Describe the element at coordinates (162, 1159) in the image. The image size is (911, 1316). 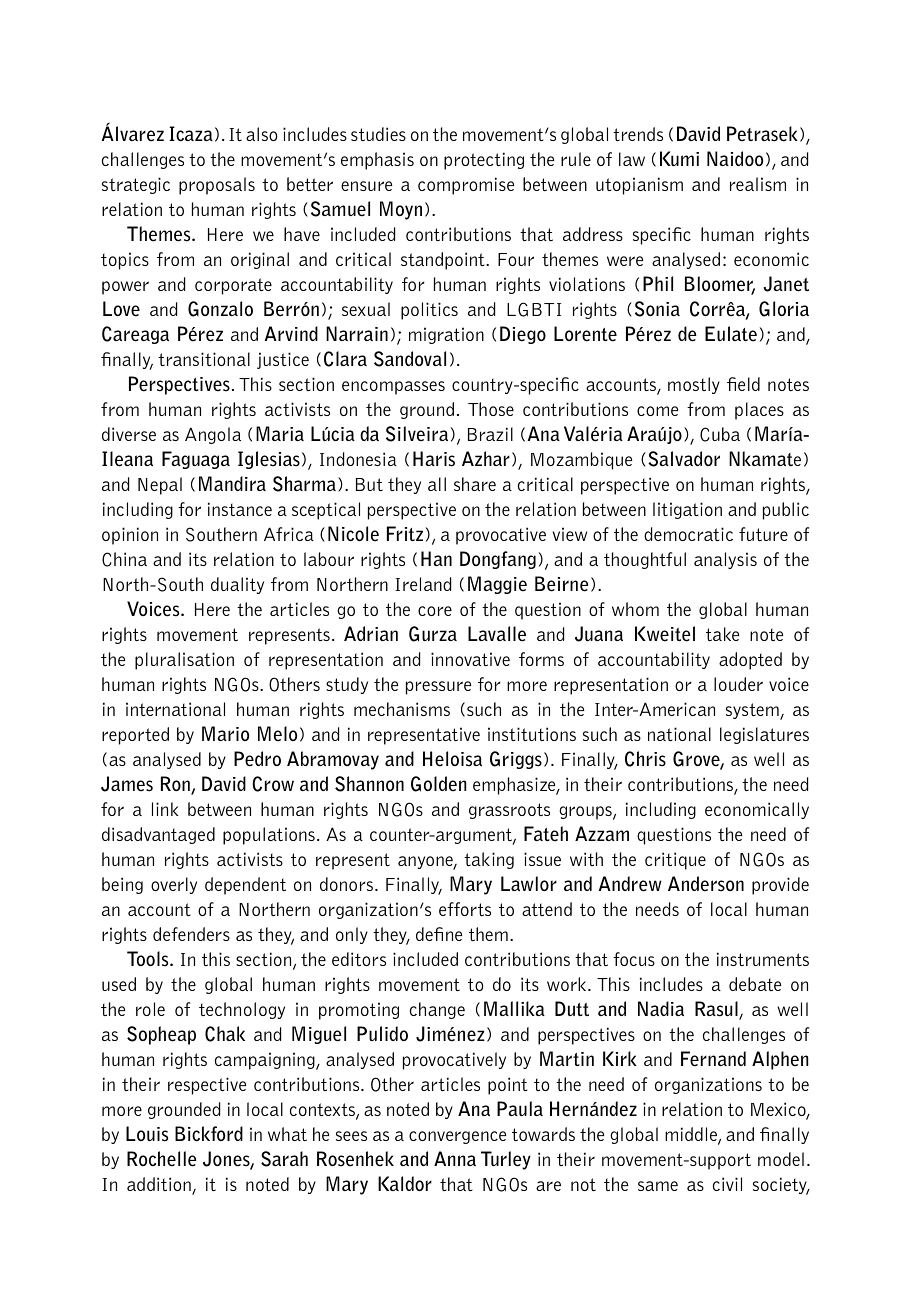
I see `Rochelle` at that location.
